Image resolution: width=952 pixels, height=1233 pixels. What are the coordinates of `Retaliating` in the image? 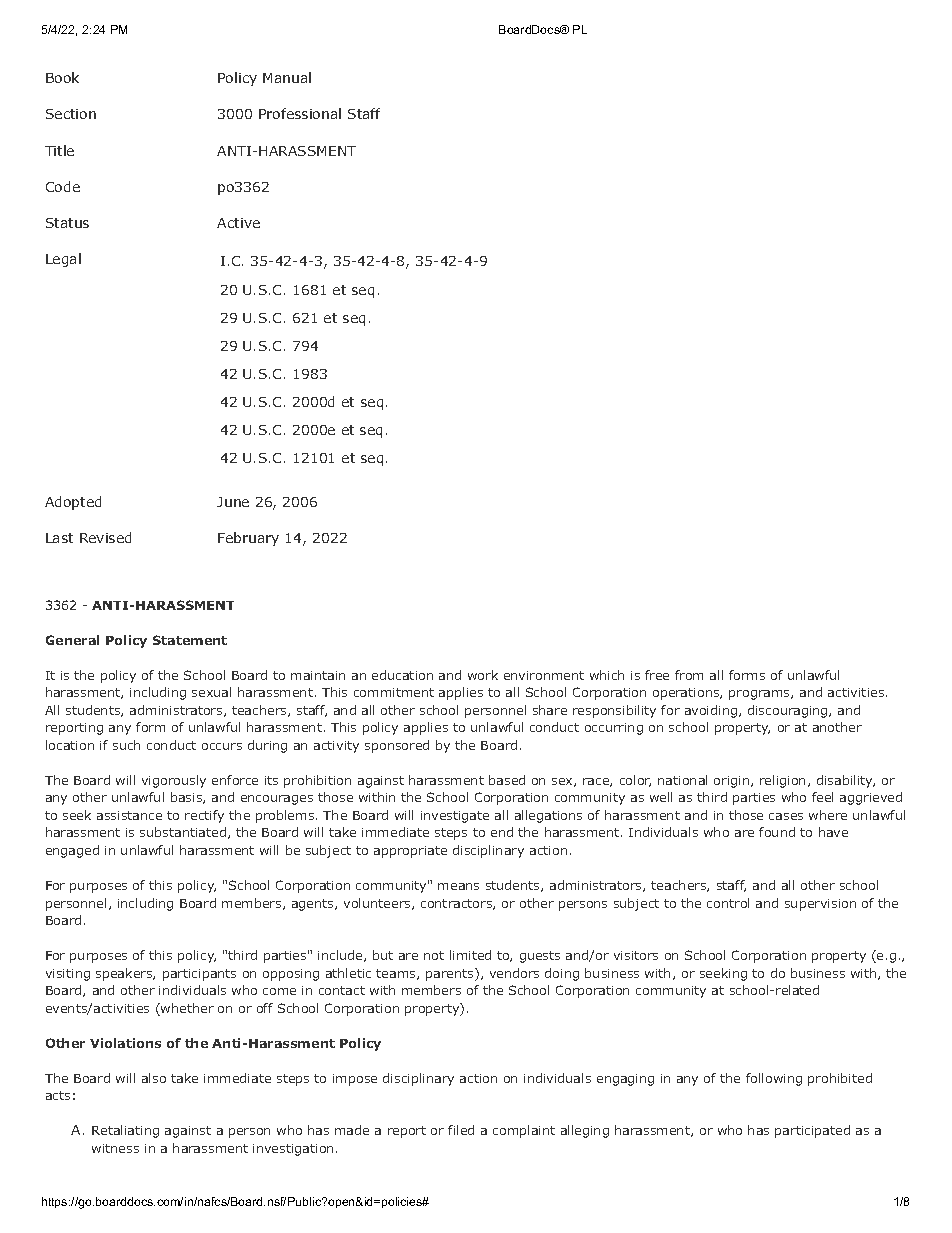 It's located at (125, 1131).
